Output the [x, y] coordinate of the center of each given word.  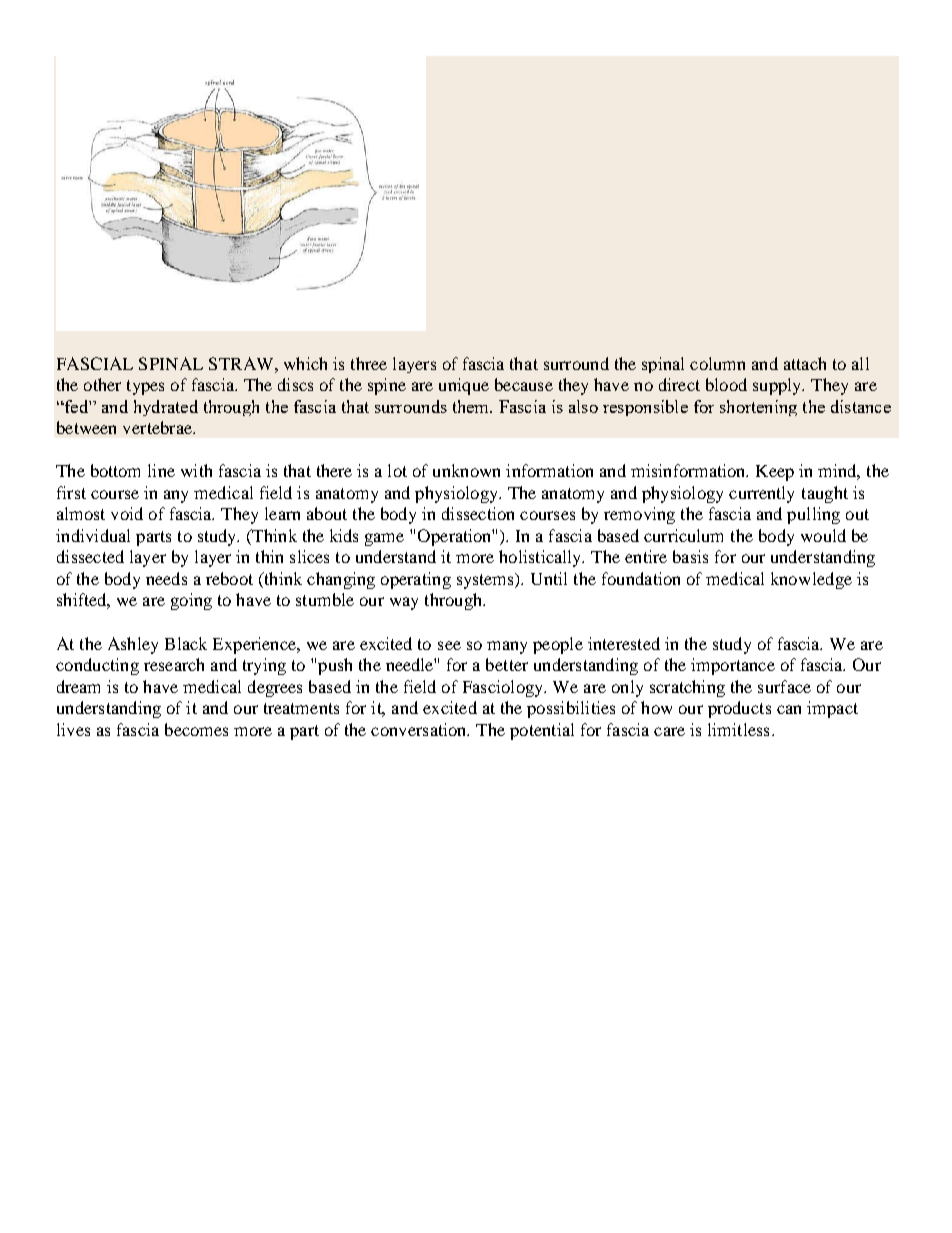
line [161, 470]
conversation [420, 729]
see [449, 645]
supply [778, 386]
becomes [196, 729]
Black [186, 643]
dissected [90, 556]
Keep [775, 473]
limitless [738, 729]
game [384, 539]
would [823, 535]
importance [733, 666]
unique [464, 386]
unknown [466, 470]
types [145, 387]
